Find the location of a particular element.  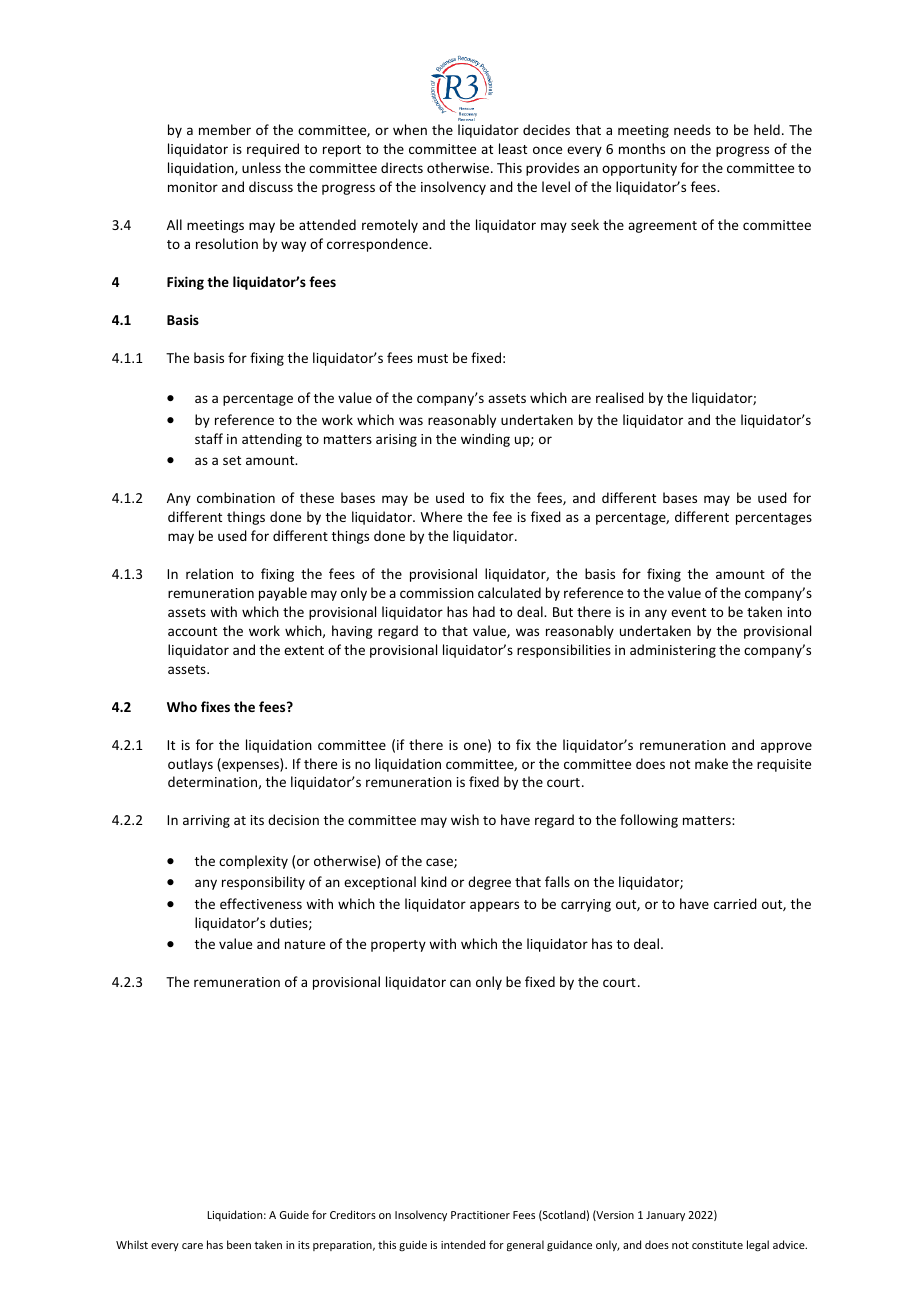

carried is located at coordinates (735, 903).
